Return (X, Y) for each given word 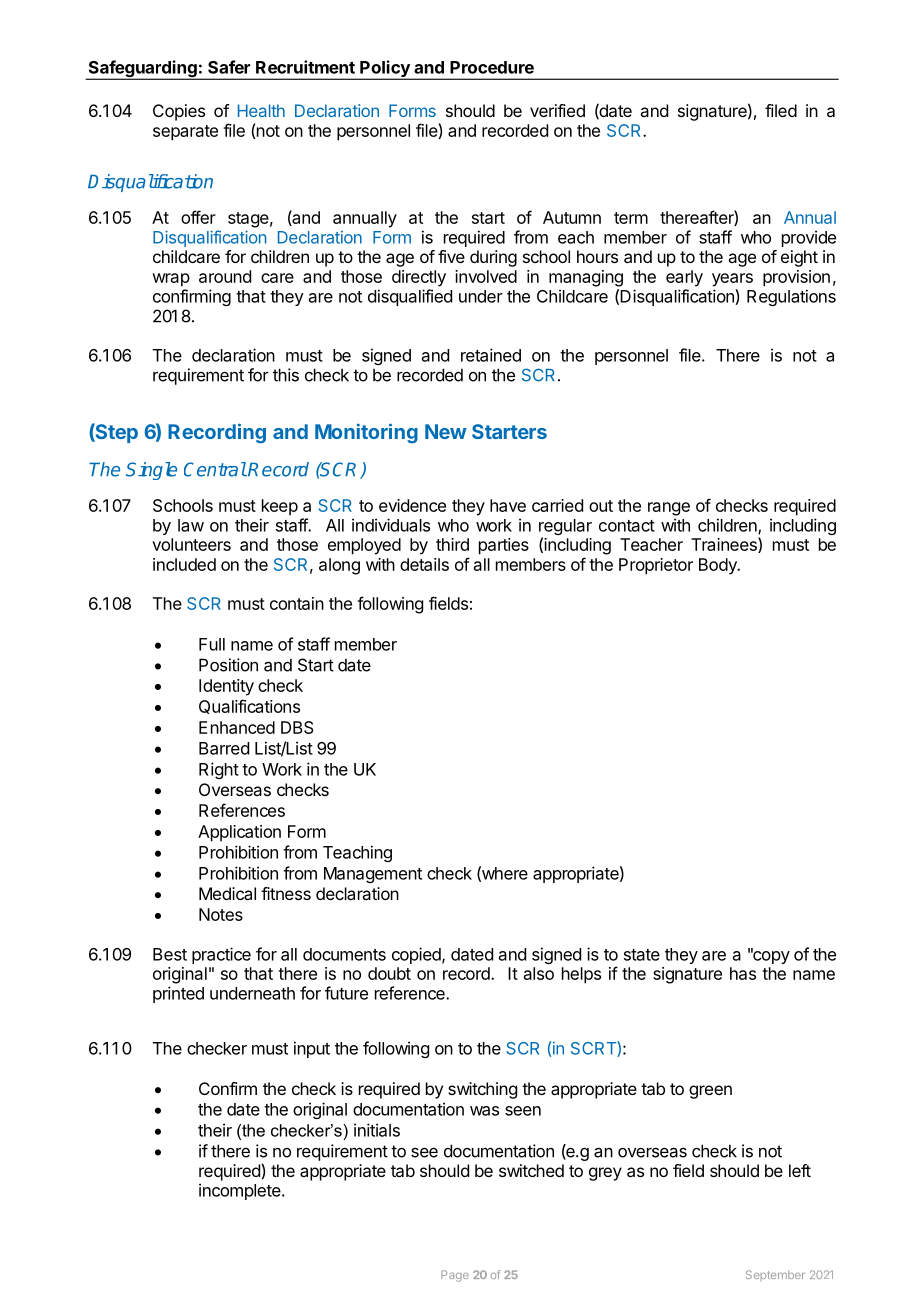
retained (491, 355)
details (424, 564)
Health (261, 110)
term (631, 218)
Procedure (492, 67)
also (539, 973)
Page (455, 1276)
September (775, 1275)
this (286, 375)
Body (719, 566)
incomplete (241, 1191)
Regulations (791, 297)
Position (228, 665)
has (743, 973)
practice (221, 955)
